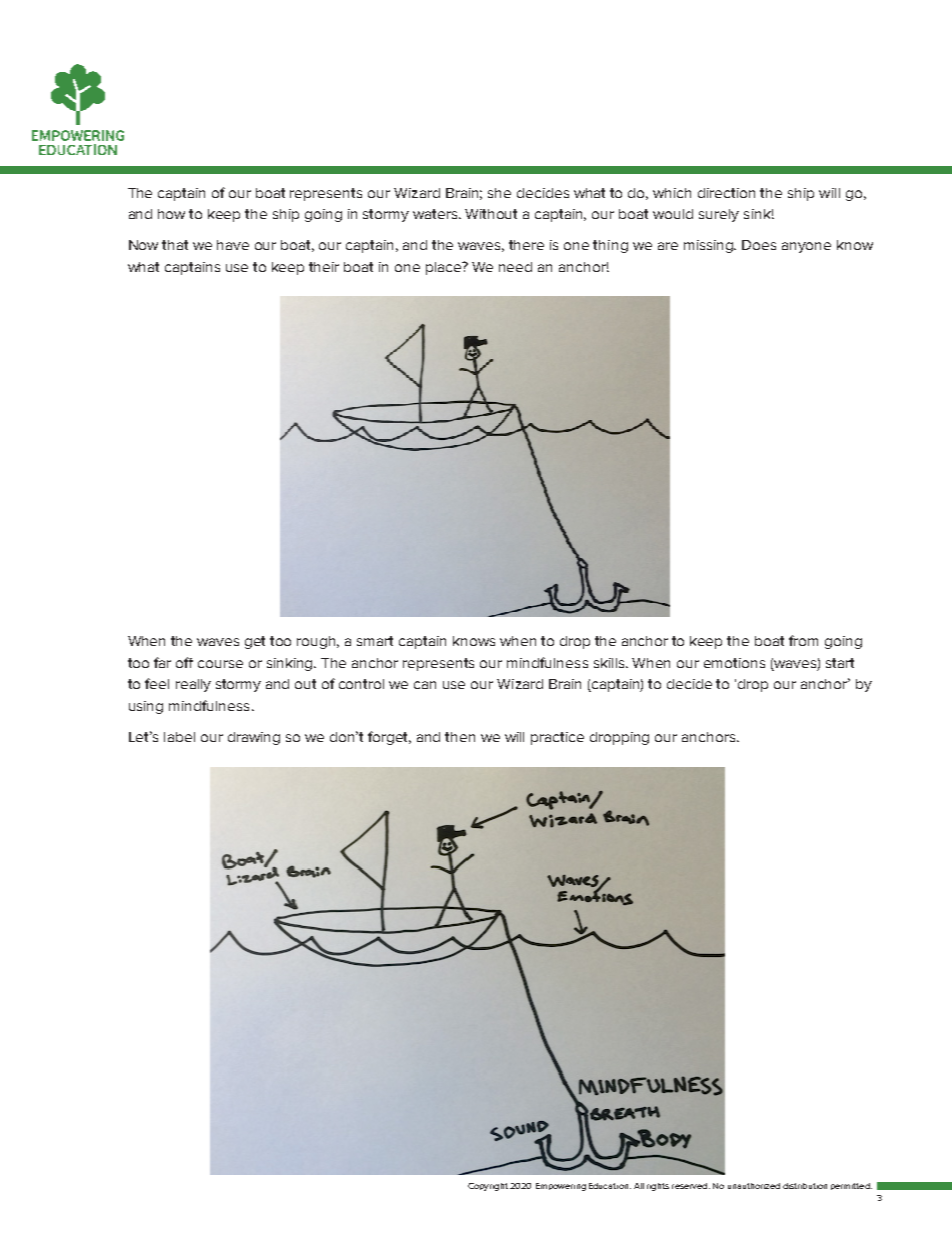  What do you see at coordinates (488, 1187) in the screenshot?
I see `Copyright` at bounding box center [488, 1187].
